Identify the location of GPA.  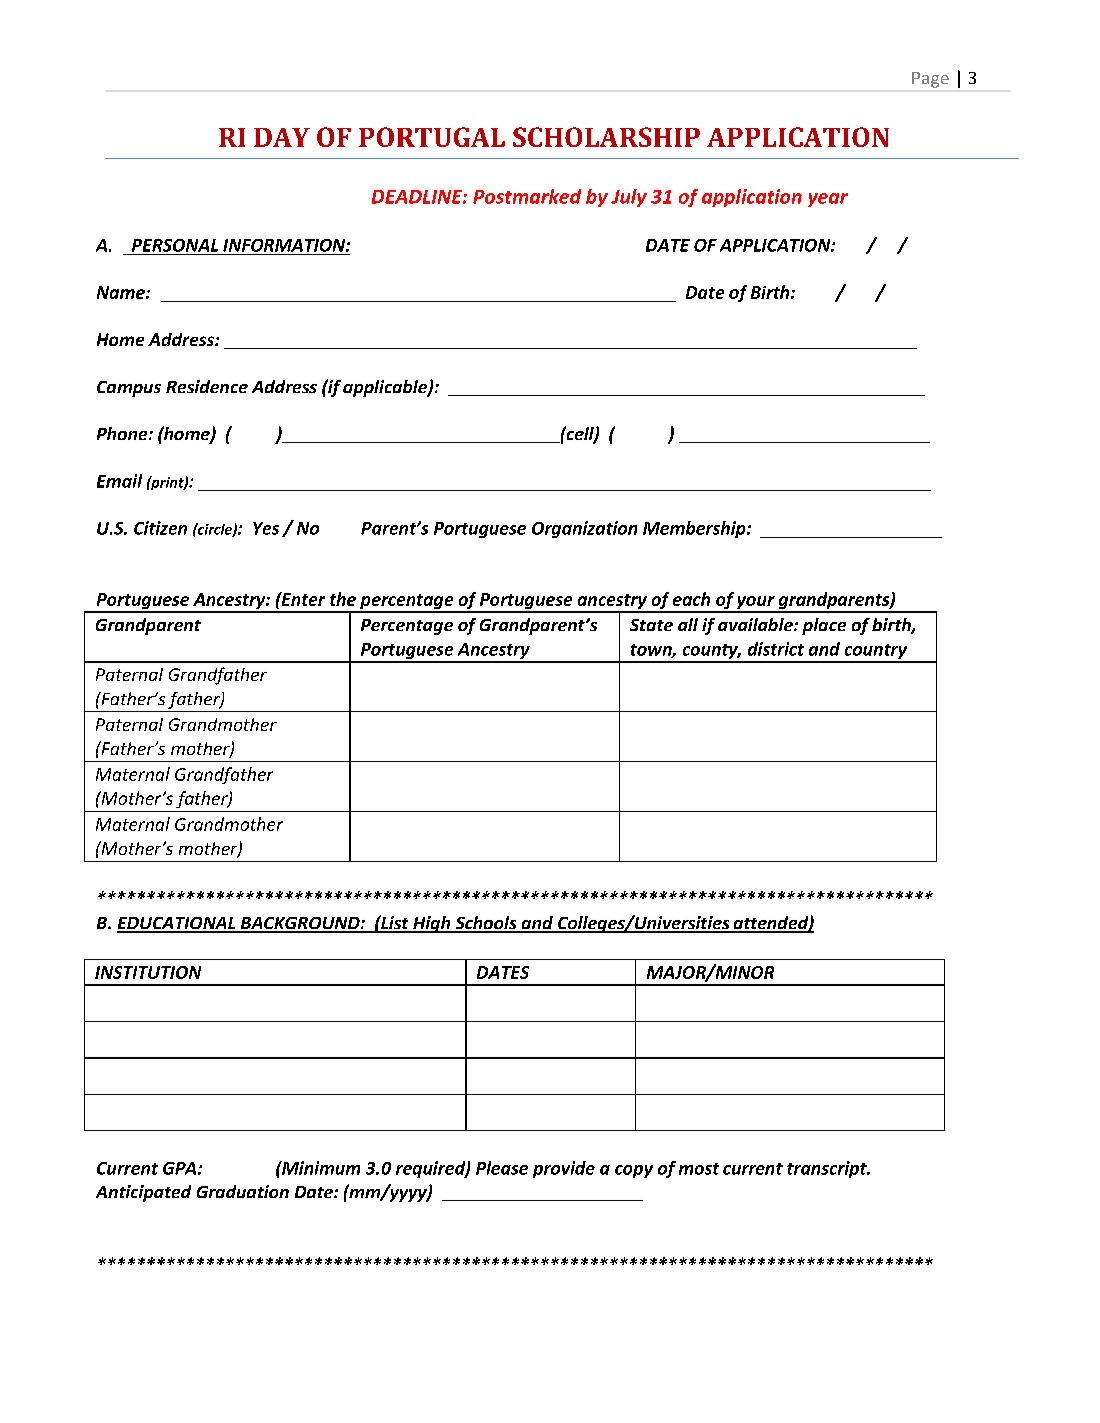
(179, 1168).
